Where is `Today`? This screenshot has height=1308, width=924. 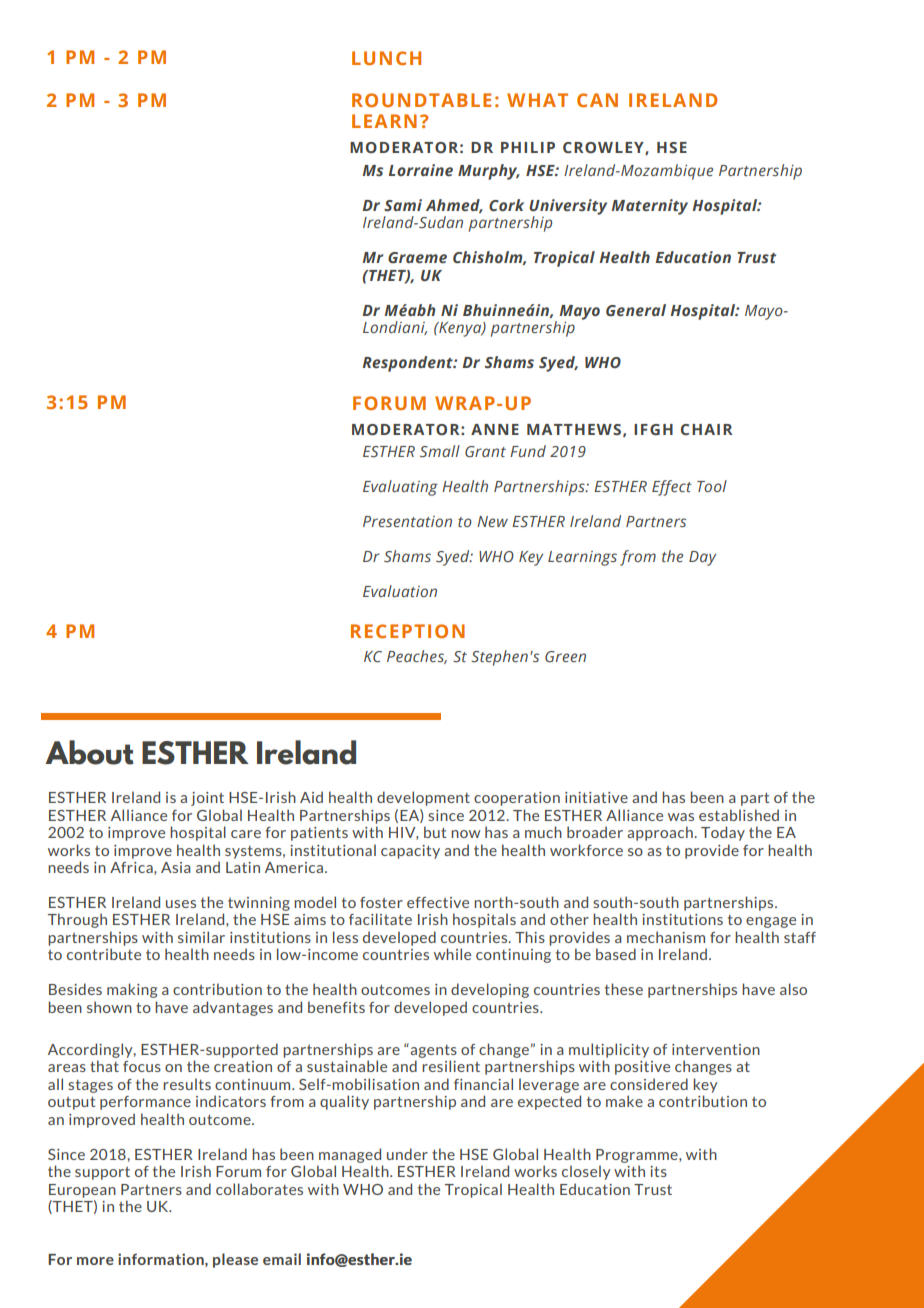
Today is located at coordinates (723, 833).
